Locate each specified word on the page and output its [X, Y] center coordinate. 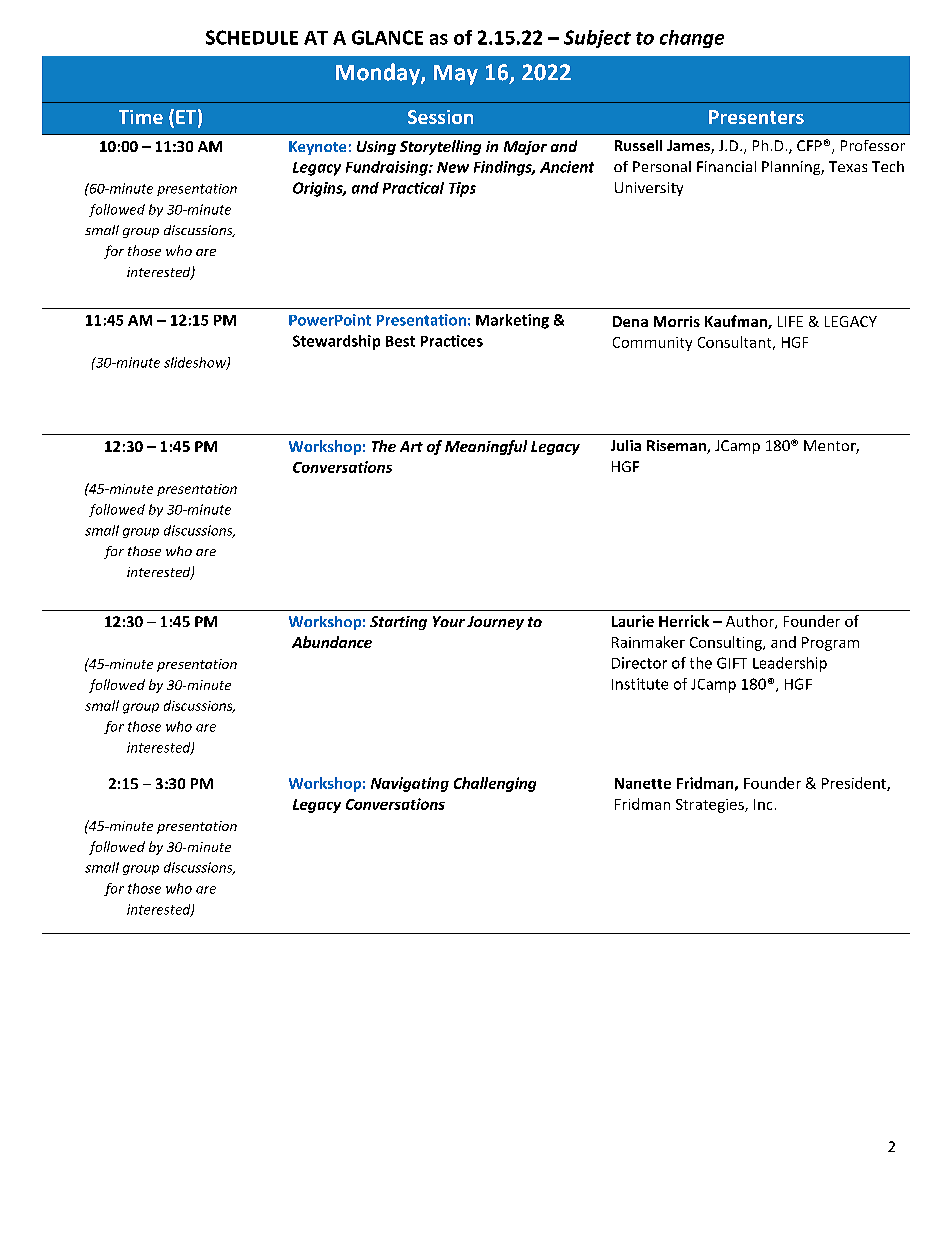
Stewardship [336, 342]
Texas [848, 166]
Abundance [332, 642]
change [692, 39]
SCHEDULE [252, 37]
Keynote [317, 148]
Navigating [410, 784]
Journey [495, 623]
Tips [462, 189]
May [456, 75]
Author [751, 622]
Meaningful [486, 447]
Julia [626, 445]
